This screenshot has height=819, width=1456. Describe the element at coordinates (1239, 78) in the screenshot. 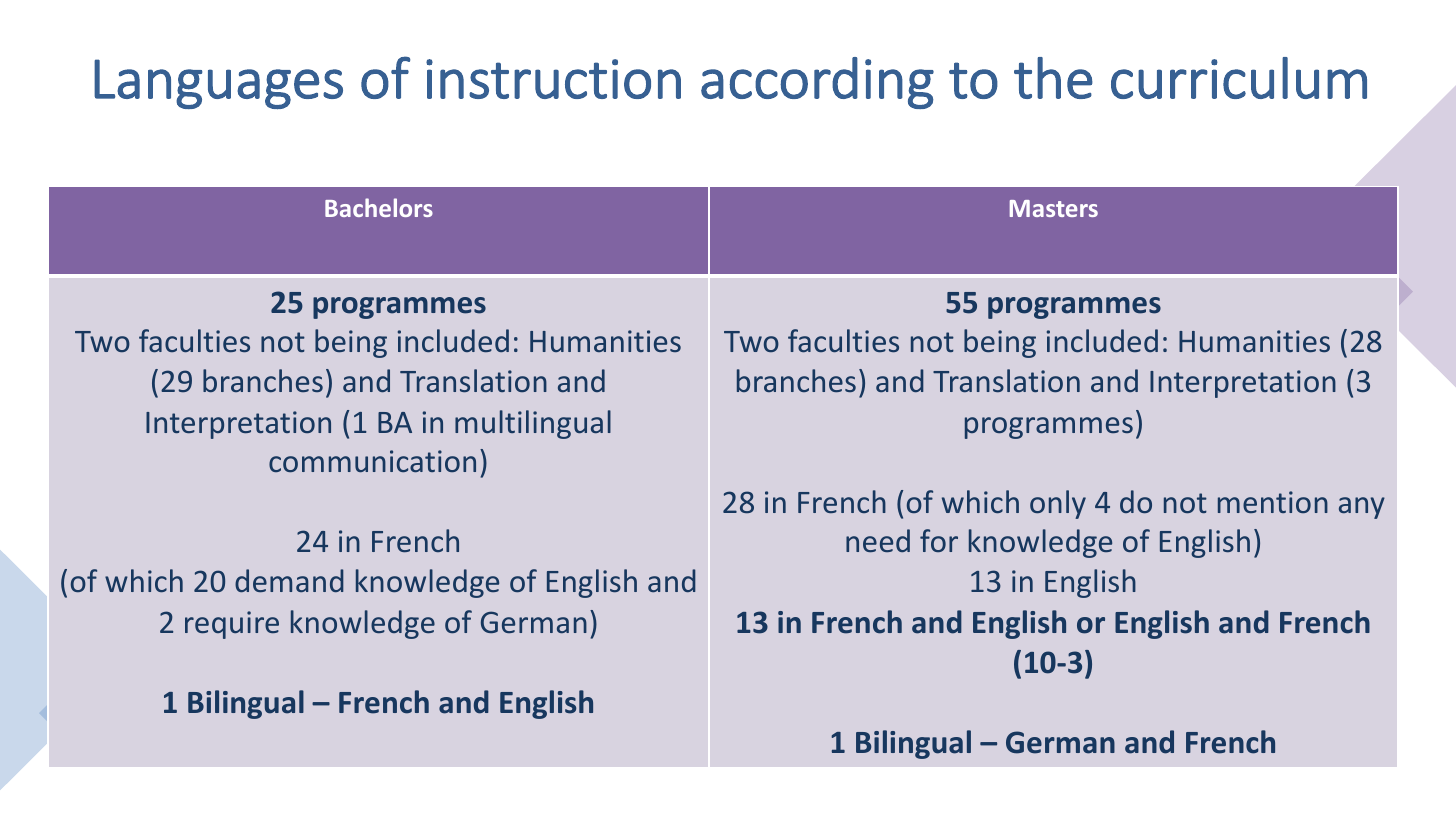

I see `curriculum` at that location.
